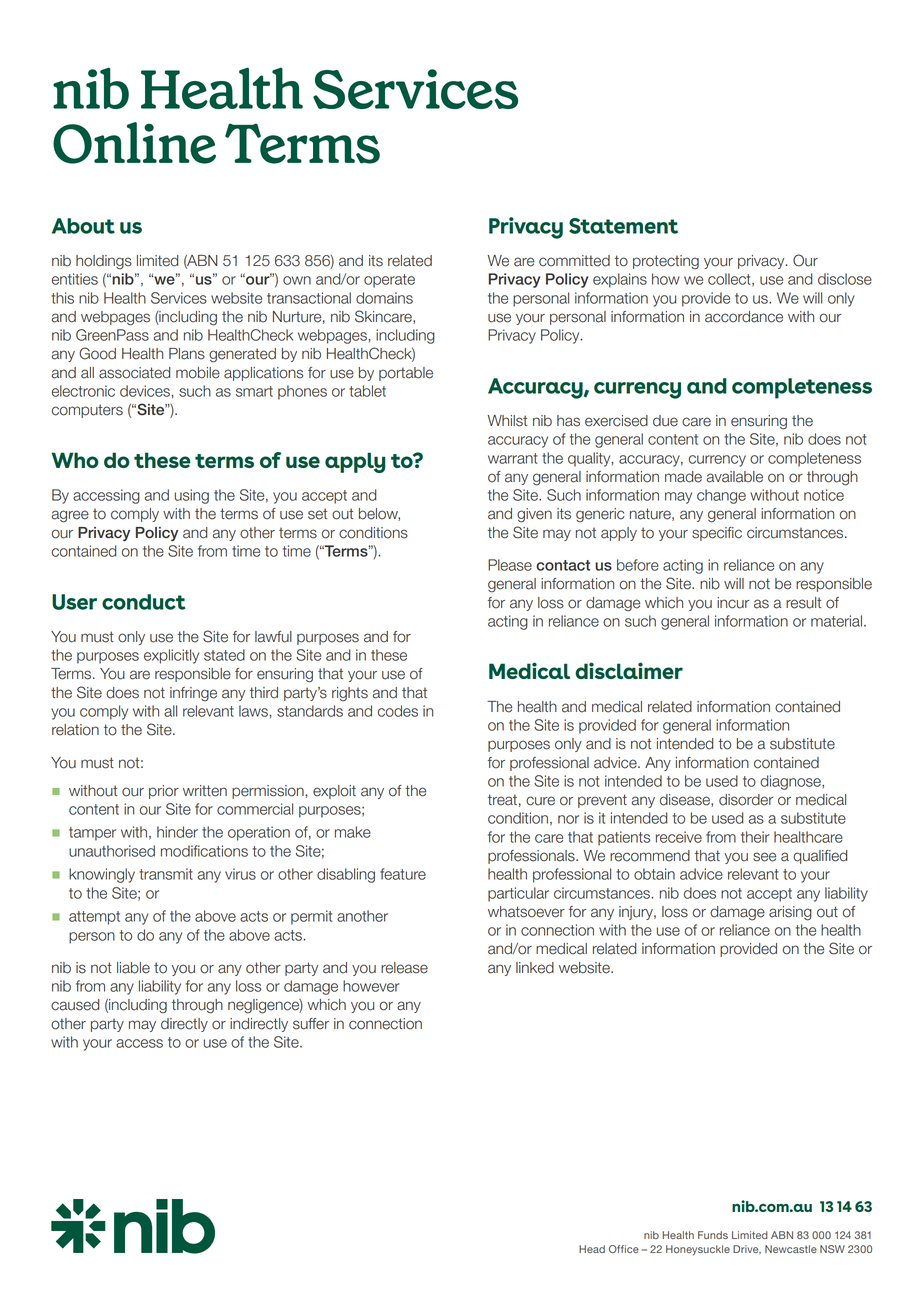  I want to click on operate, so click(389, 281).
